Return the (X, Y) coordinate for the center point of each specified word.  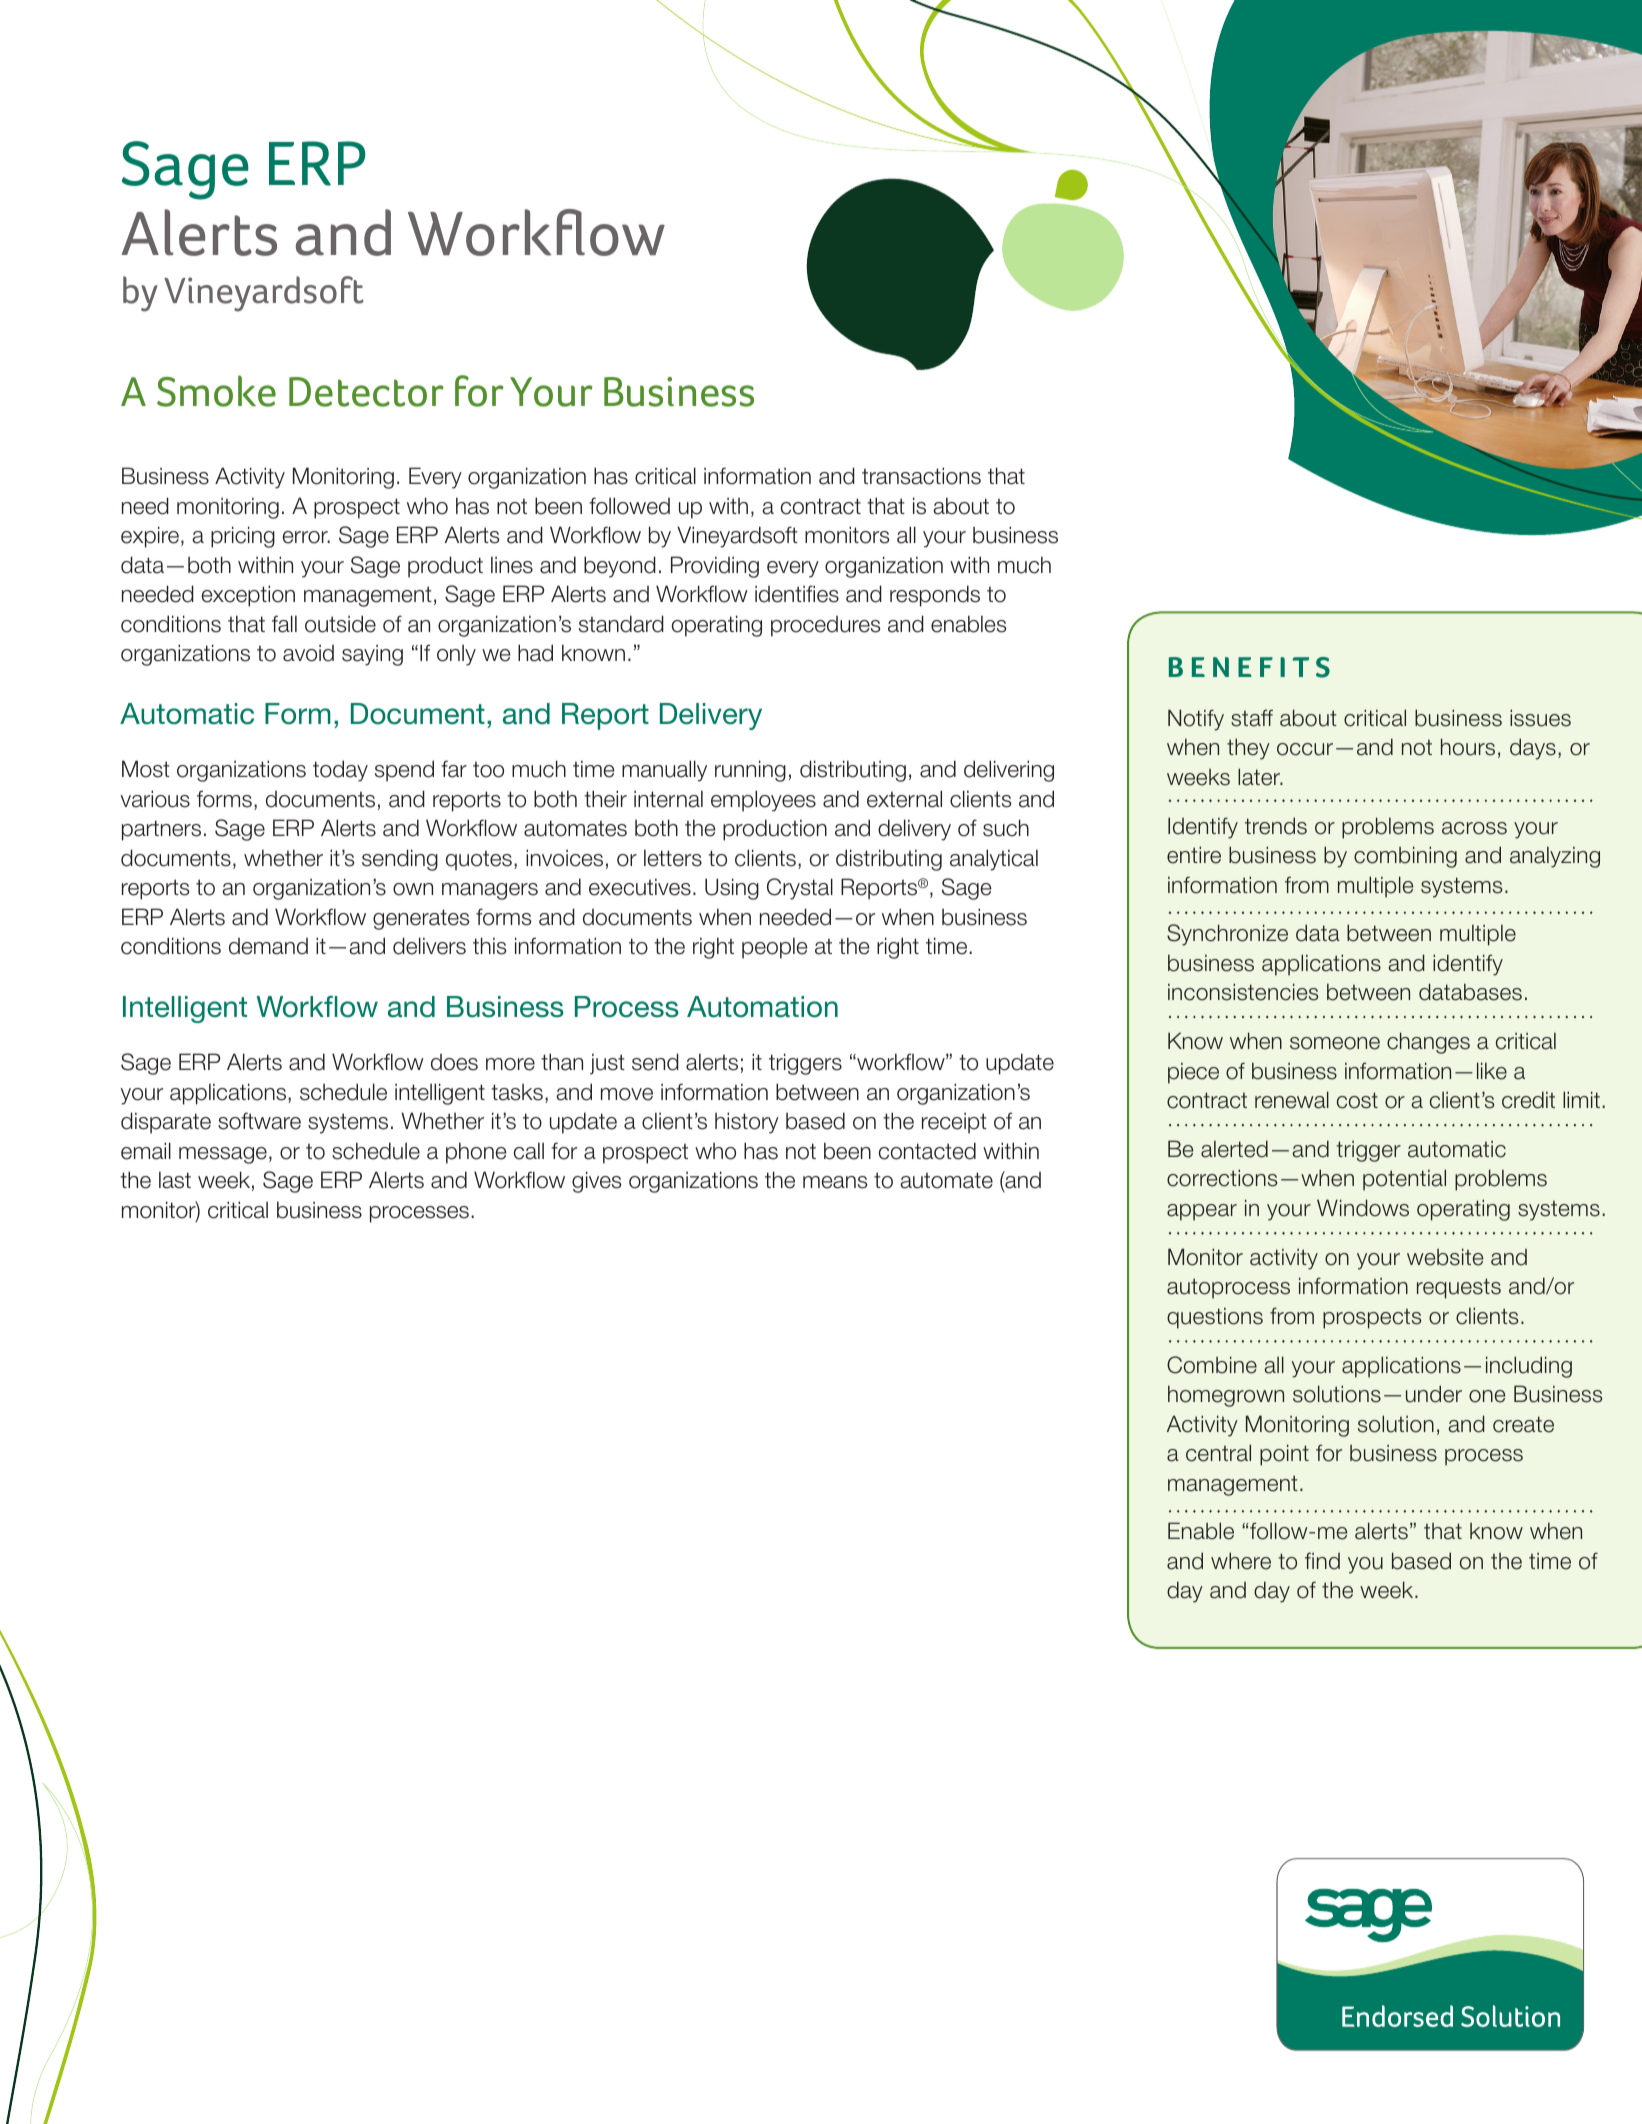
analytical (994, 860)
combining (1405, 857)
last (175, 1180)
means (835, 1182)
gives (596, 1182)
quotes (479, 860)
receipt (954, 1123)
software (259, 1121)
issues (1540, 718)
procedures (825, 626)
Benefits (1249, 667)
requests (1459, 1288)
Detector (366, 392)
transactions (921, 476)
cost (1357, 1100)
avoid (308, 653)
